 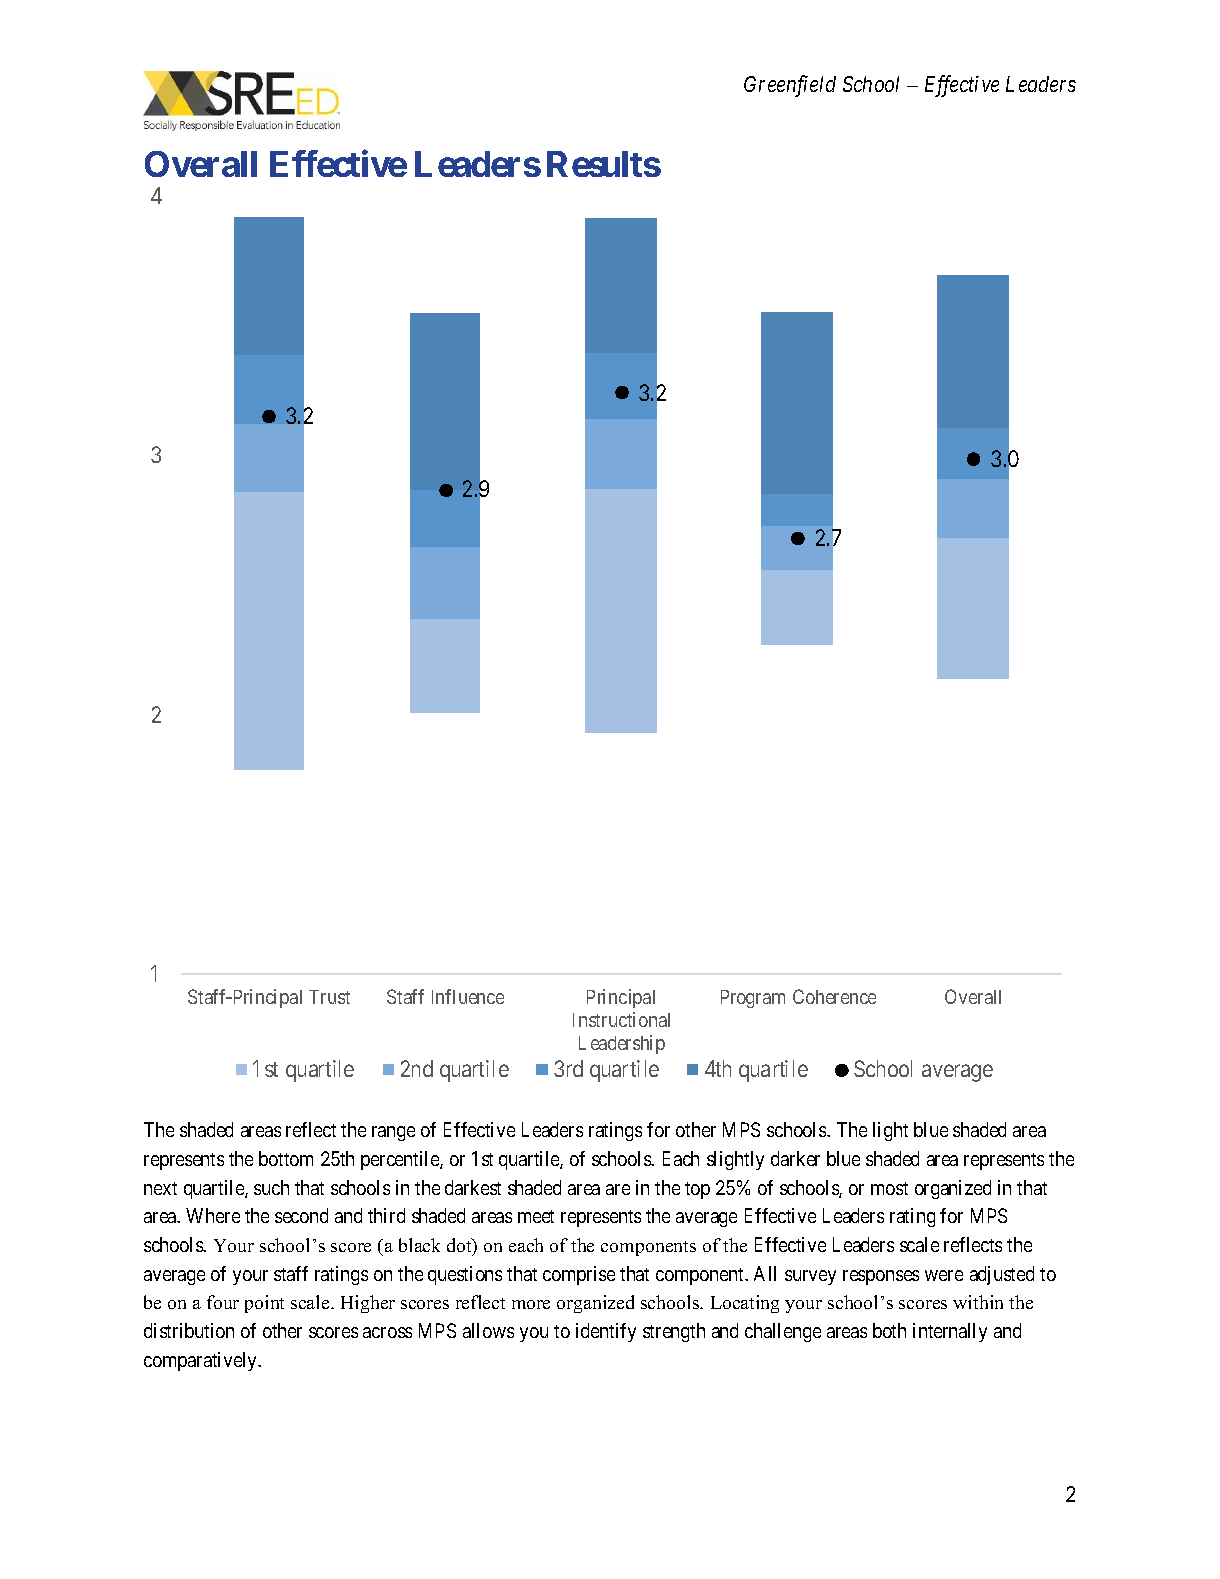 I want to click on darkest, so click(x=473, y=1187).
